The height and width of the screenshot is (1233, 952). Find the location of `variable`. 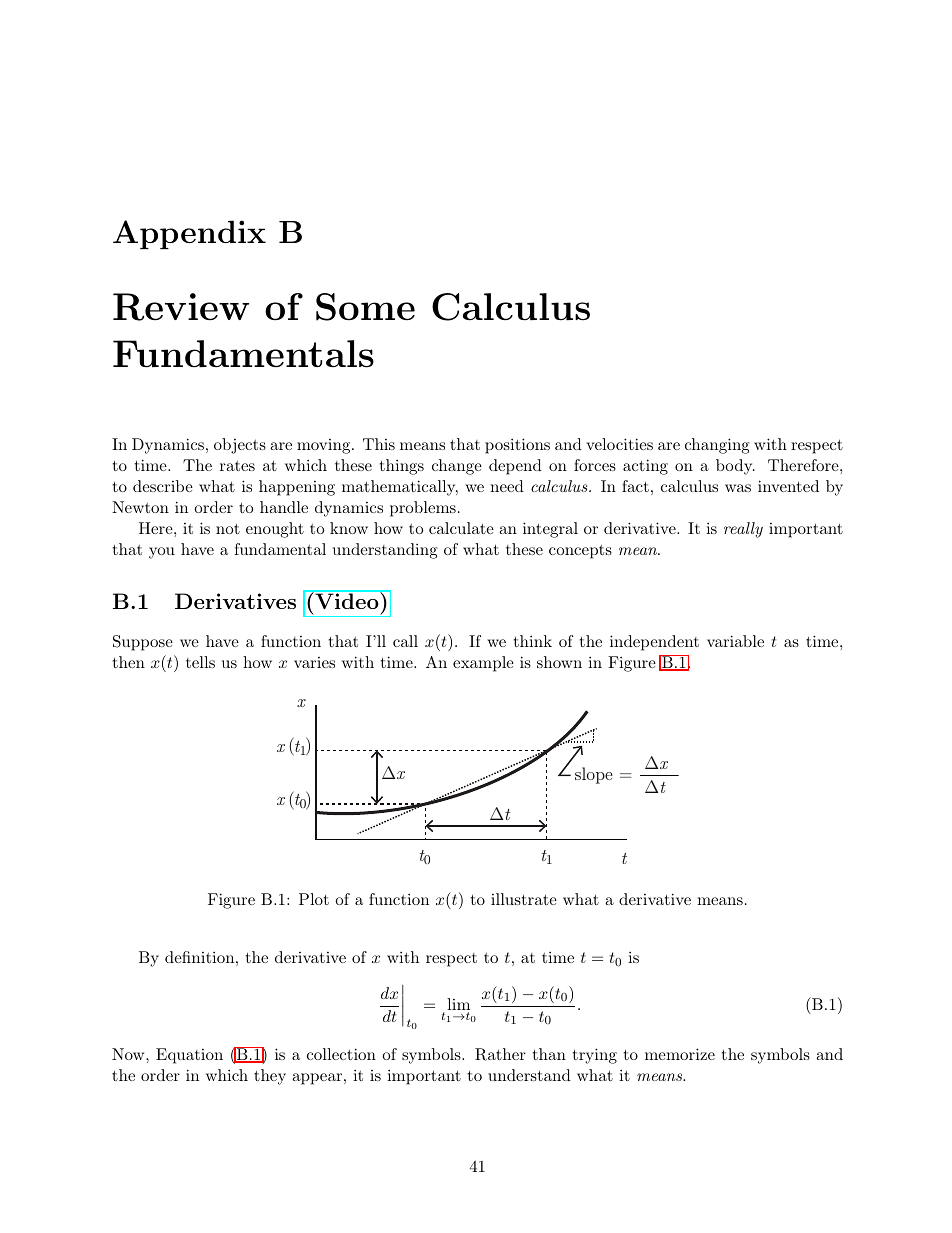

variable is located at coordinates (735, 641).
